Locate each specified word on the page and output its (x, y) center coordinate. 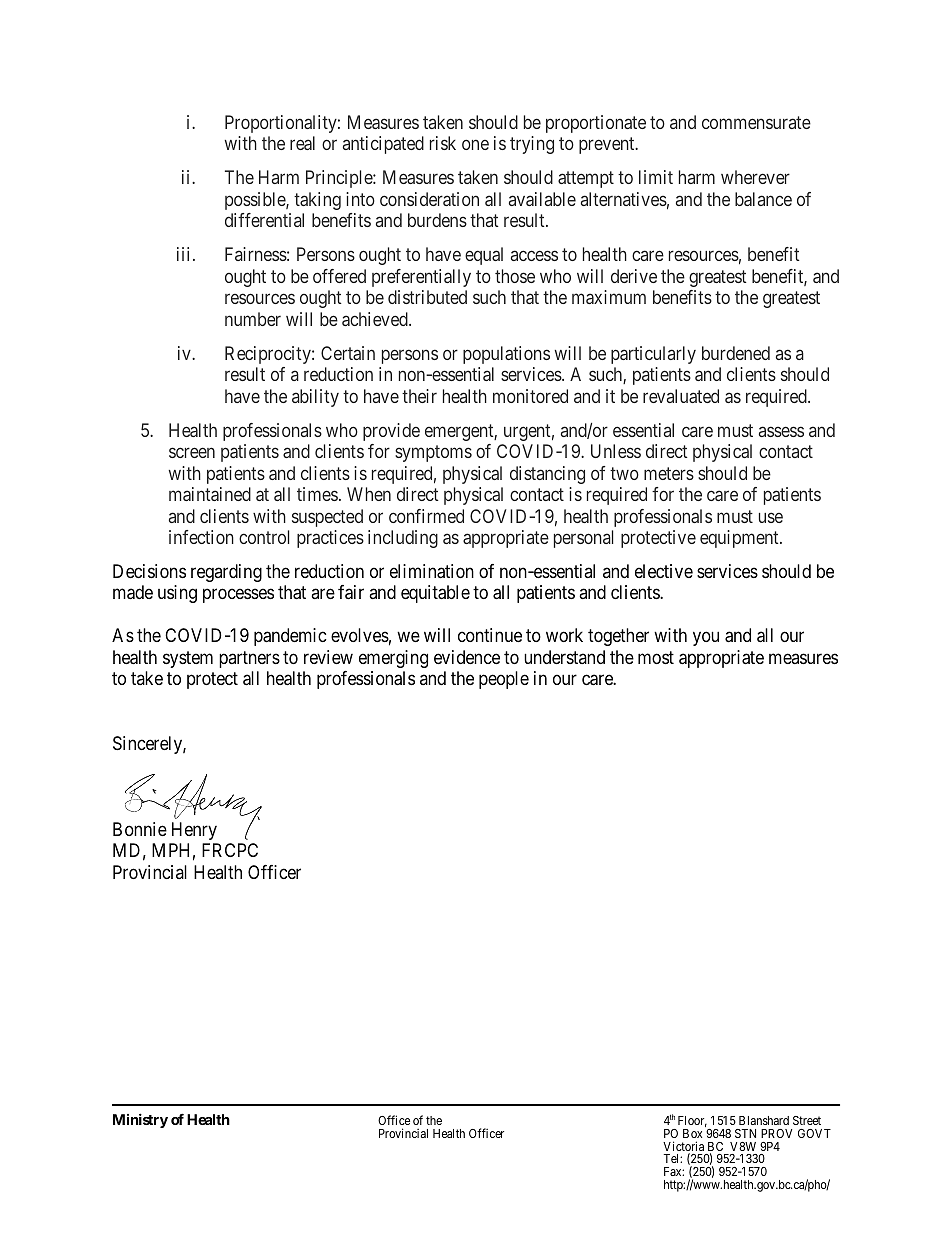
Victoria (683, 1147)
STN (745, 1133)
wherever (755, 177)
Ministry (140, 1120)
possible (256, 201)
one (475, 145)
